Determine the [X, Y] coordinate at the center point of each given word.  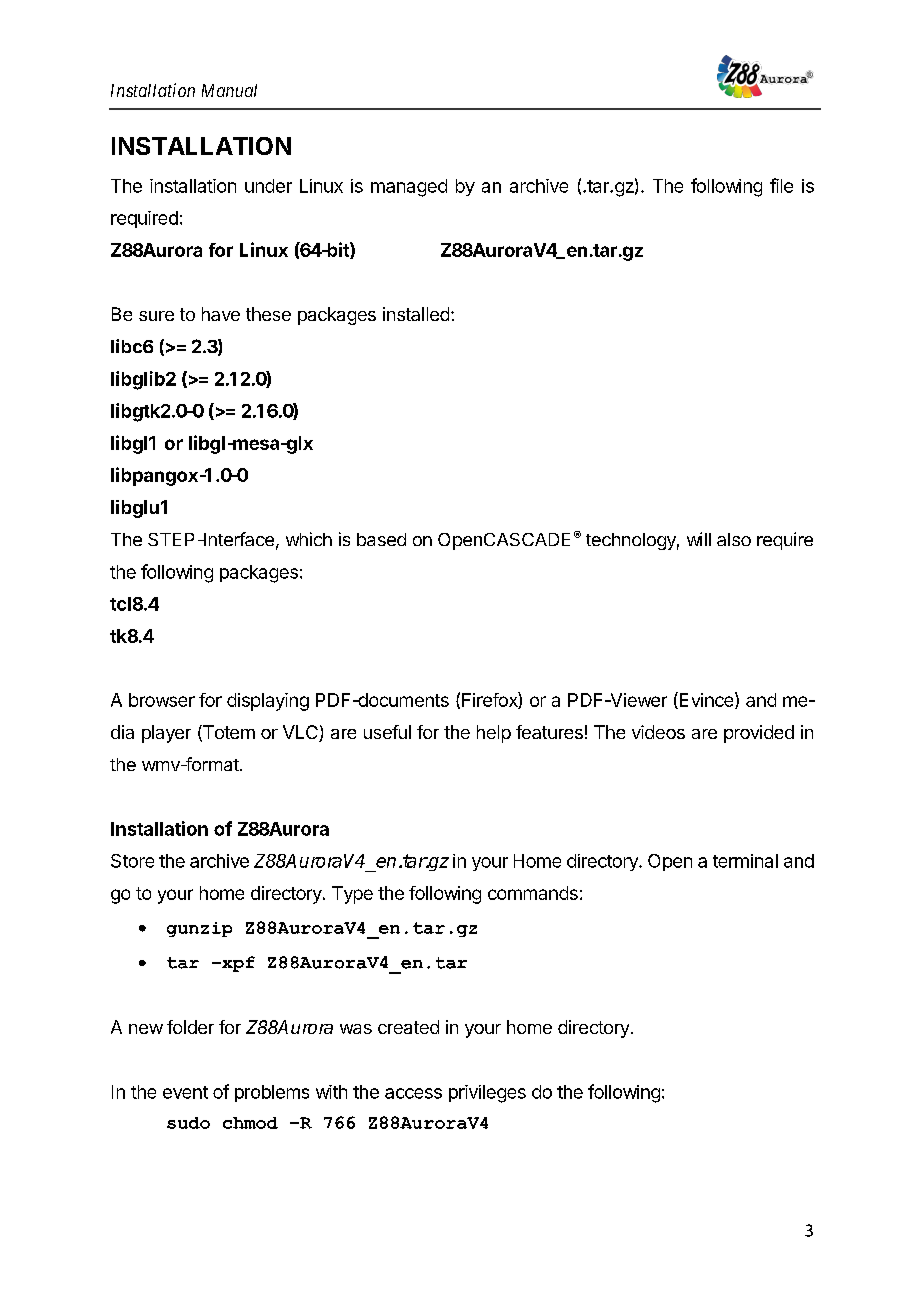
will [699, 539]
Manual [229, 90]
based [381, 539]
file [781, 185]
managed [409, 188]
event [185, 1092]
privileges [487, 1094]
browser [162, 700]
